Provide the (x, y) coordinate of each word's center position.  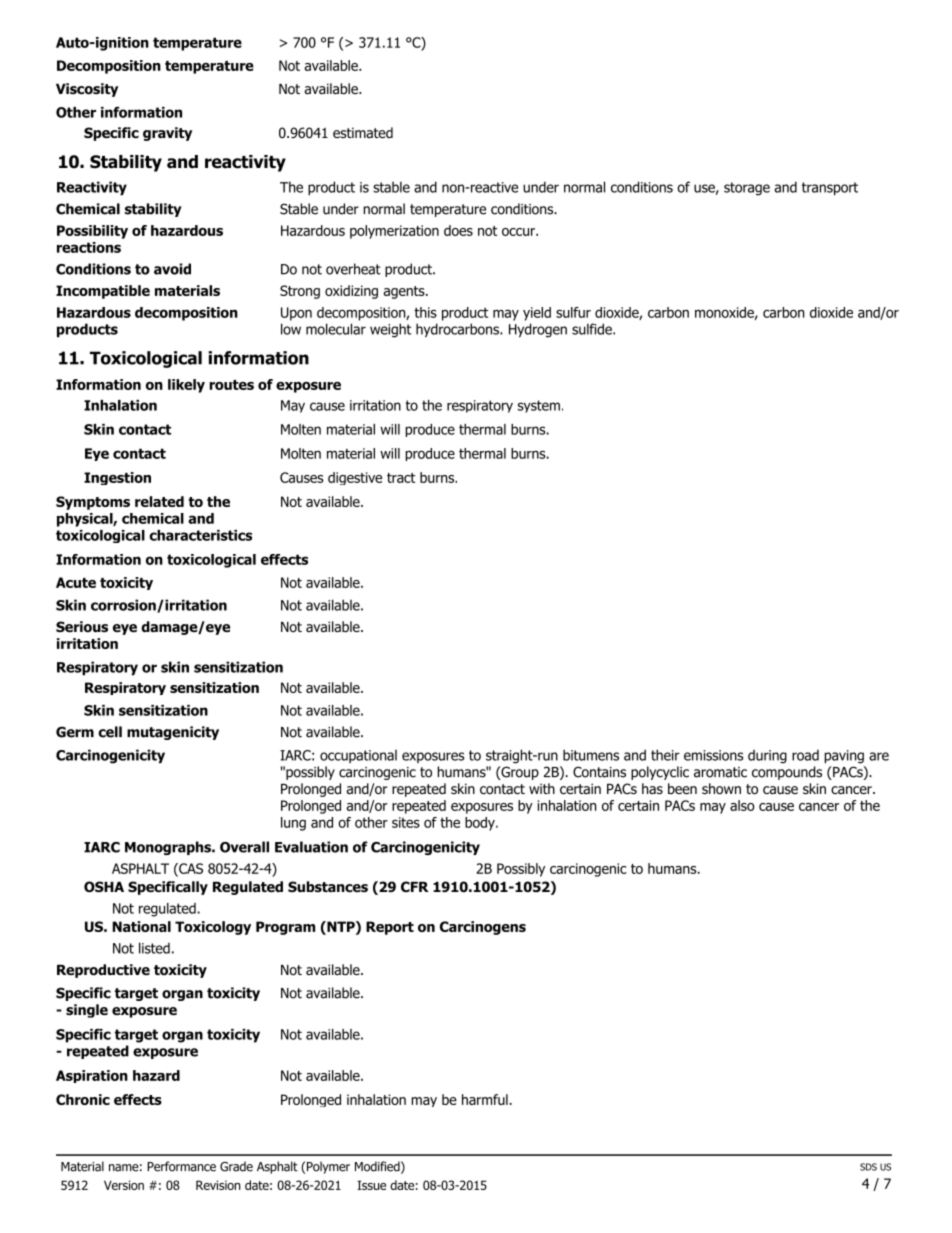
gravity (167, 134)
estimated (363, 132)
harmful (486, 1099)
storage (747, 189)
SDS (868, 1167)
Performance (181, 1166)
